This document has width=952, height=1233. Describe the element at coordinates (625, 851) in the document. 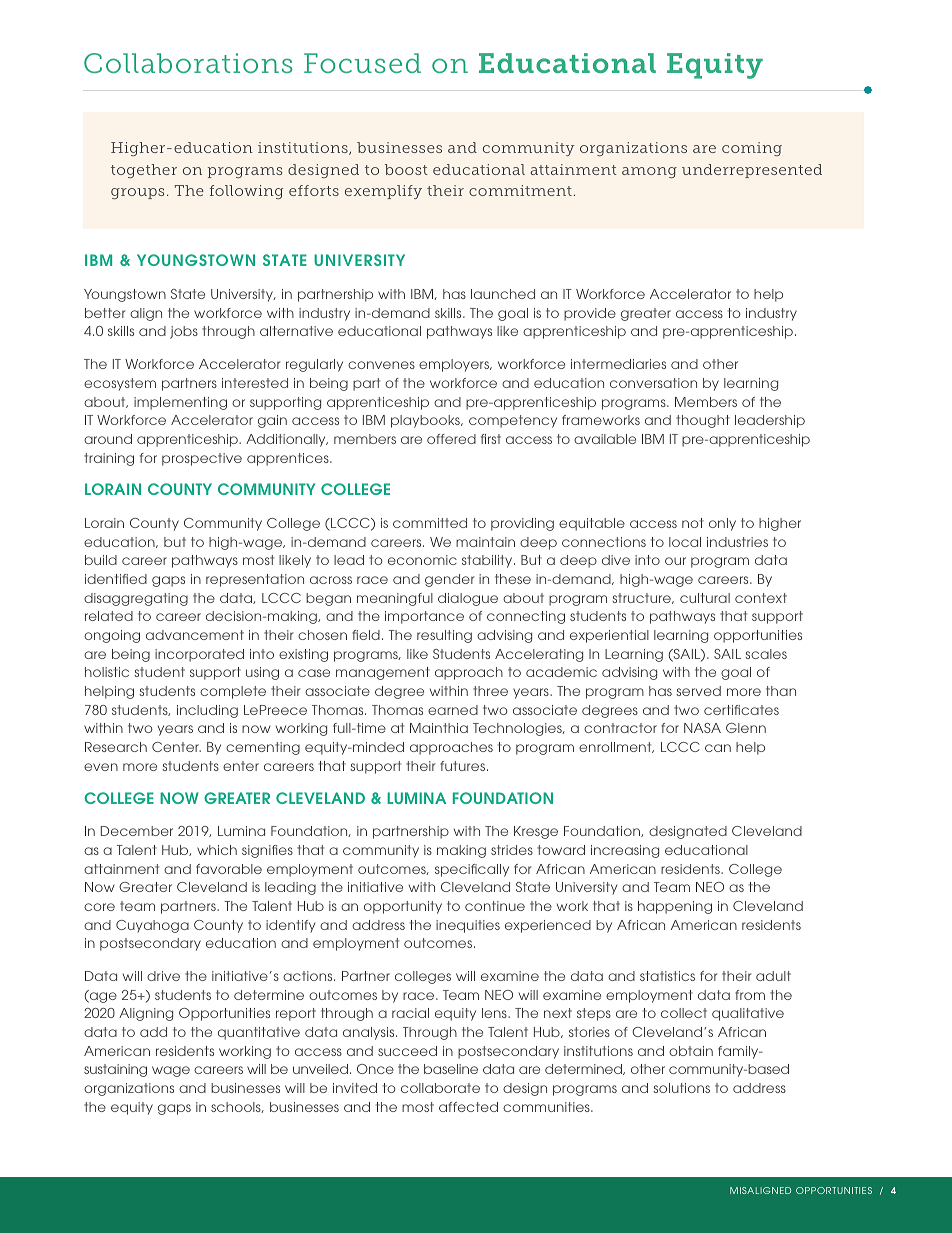

I see `increasing` at that location.
